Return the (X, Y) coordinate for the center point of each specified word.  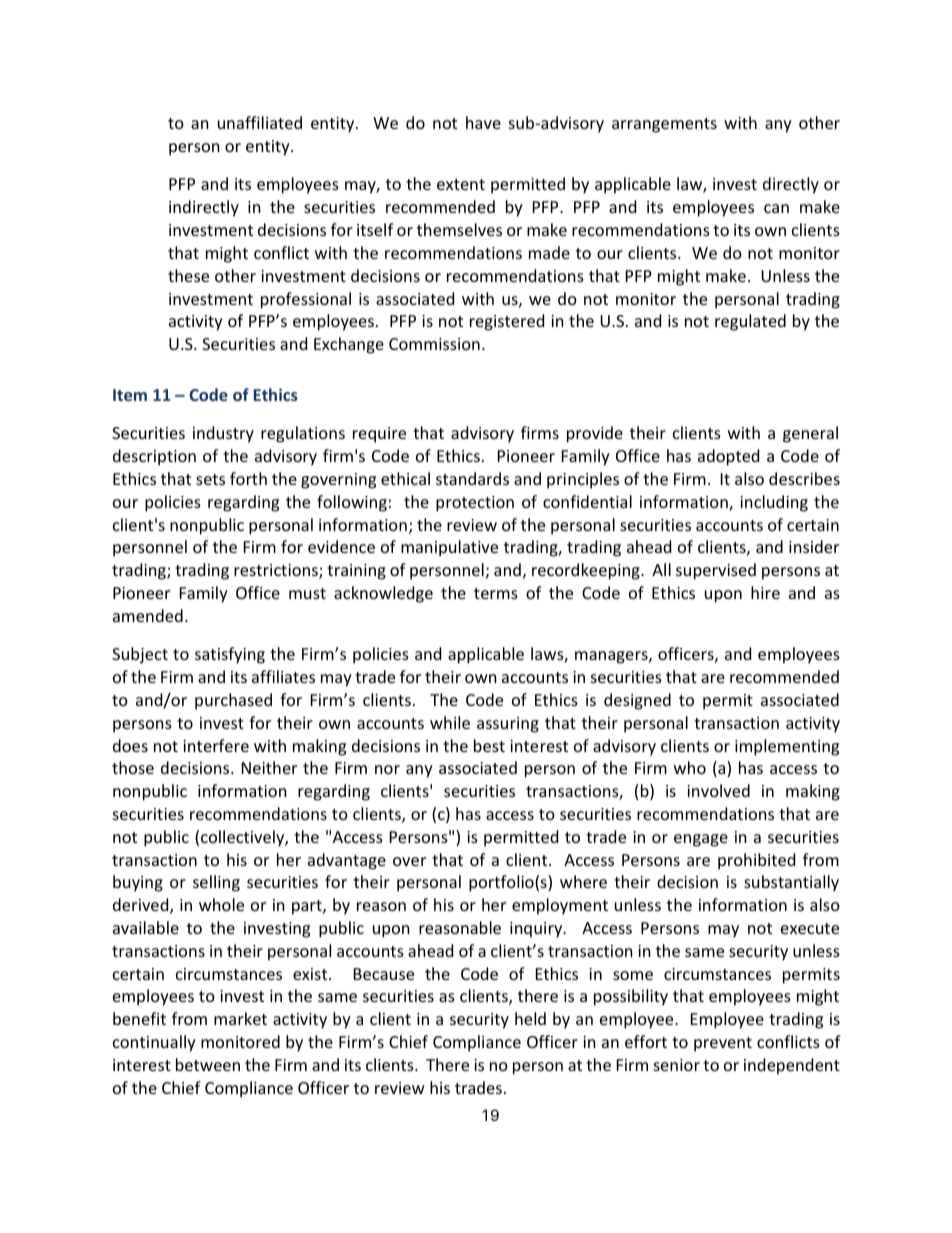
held (530, 1018)
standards (472, 478)
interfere (216, 745)
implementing (787, 747)
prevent (723, 1044)
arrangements (664, 125)
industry (223, 434)
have (483, 122)
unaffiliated (260, 122)
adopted (728, 457)
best (489, 745)
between (208, 1064)
